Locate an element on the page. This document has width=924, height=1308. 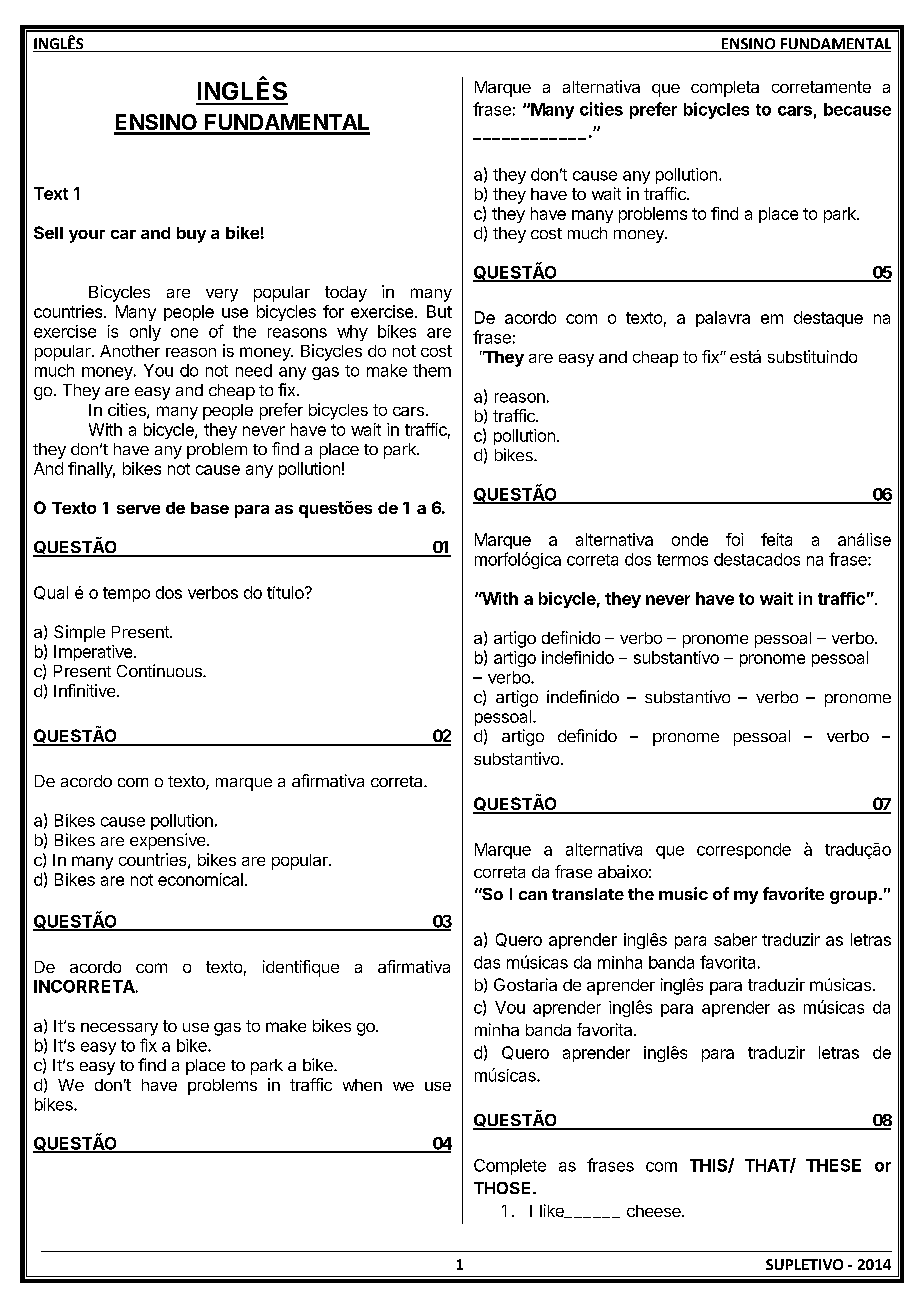
Complete is located at coordinates (510, 1167).
